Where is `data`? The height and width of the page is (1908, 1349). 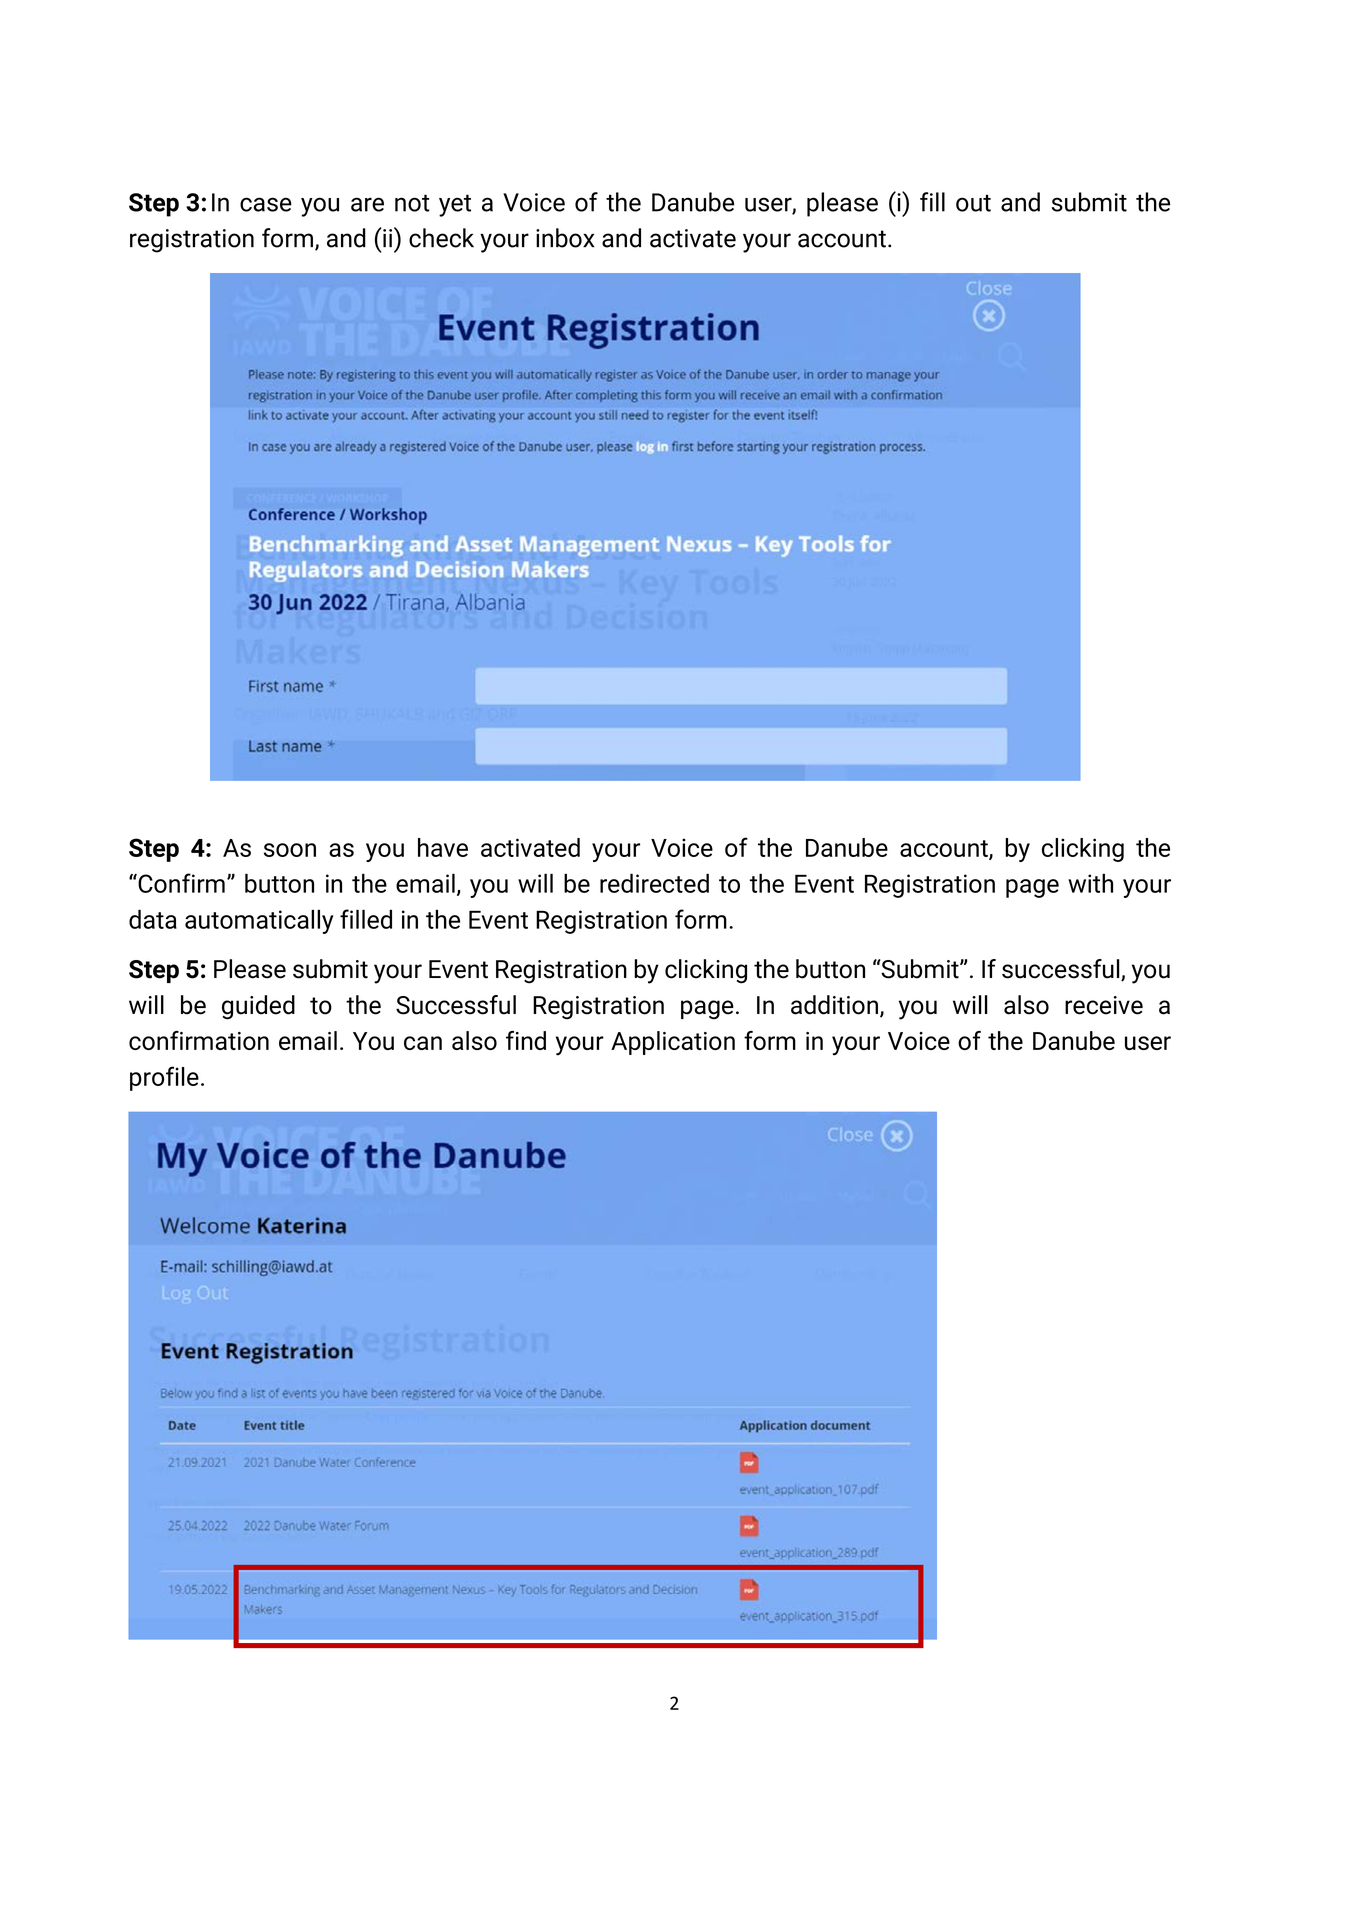
data is located at coordinates (153, 919).
